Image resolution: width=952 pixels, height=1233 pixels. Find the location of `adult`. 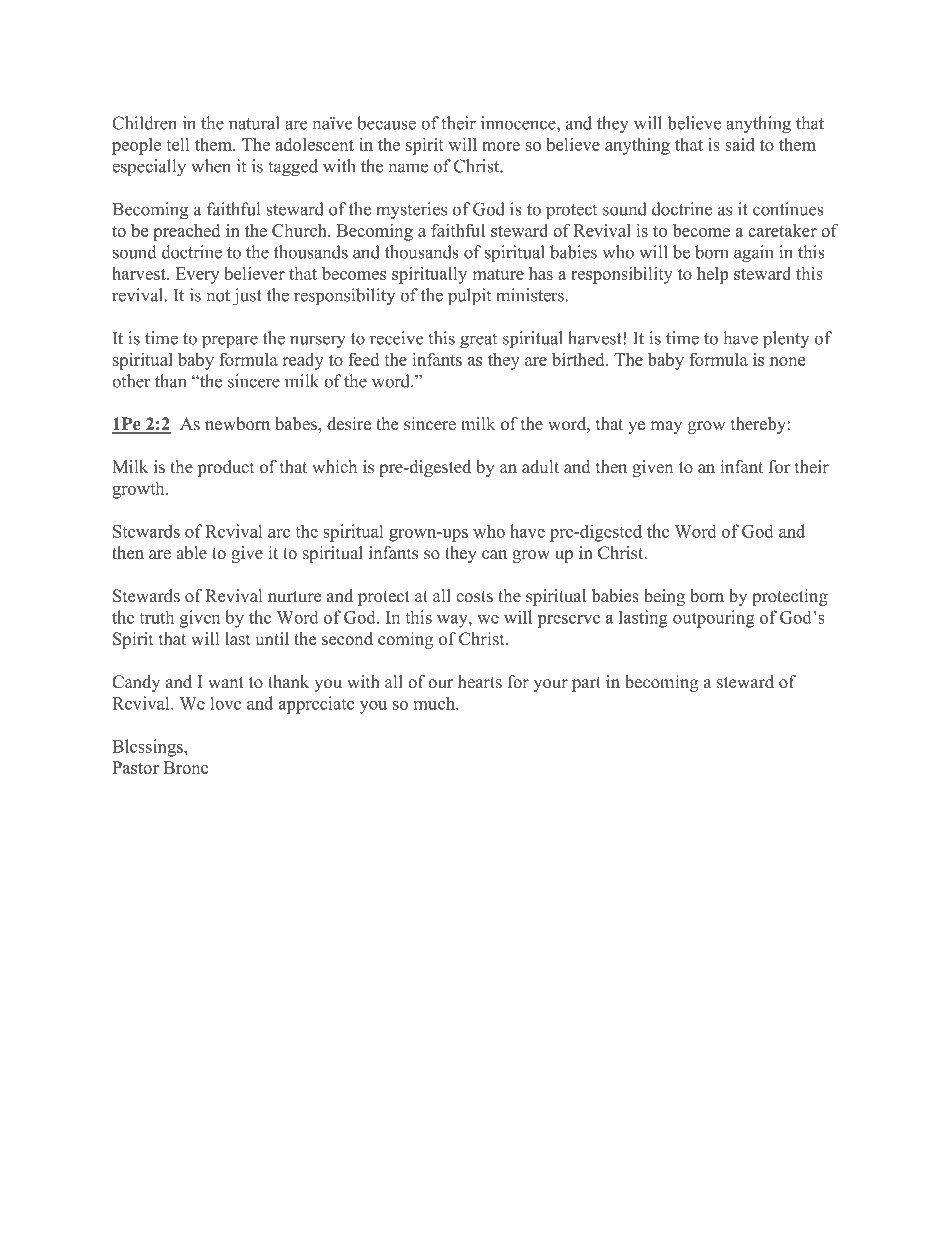

adult is located at coordinates (540, 466).
